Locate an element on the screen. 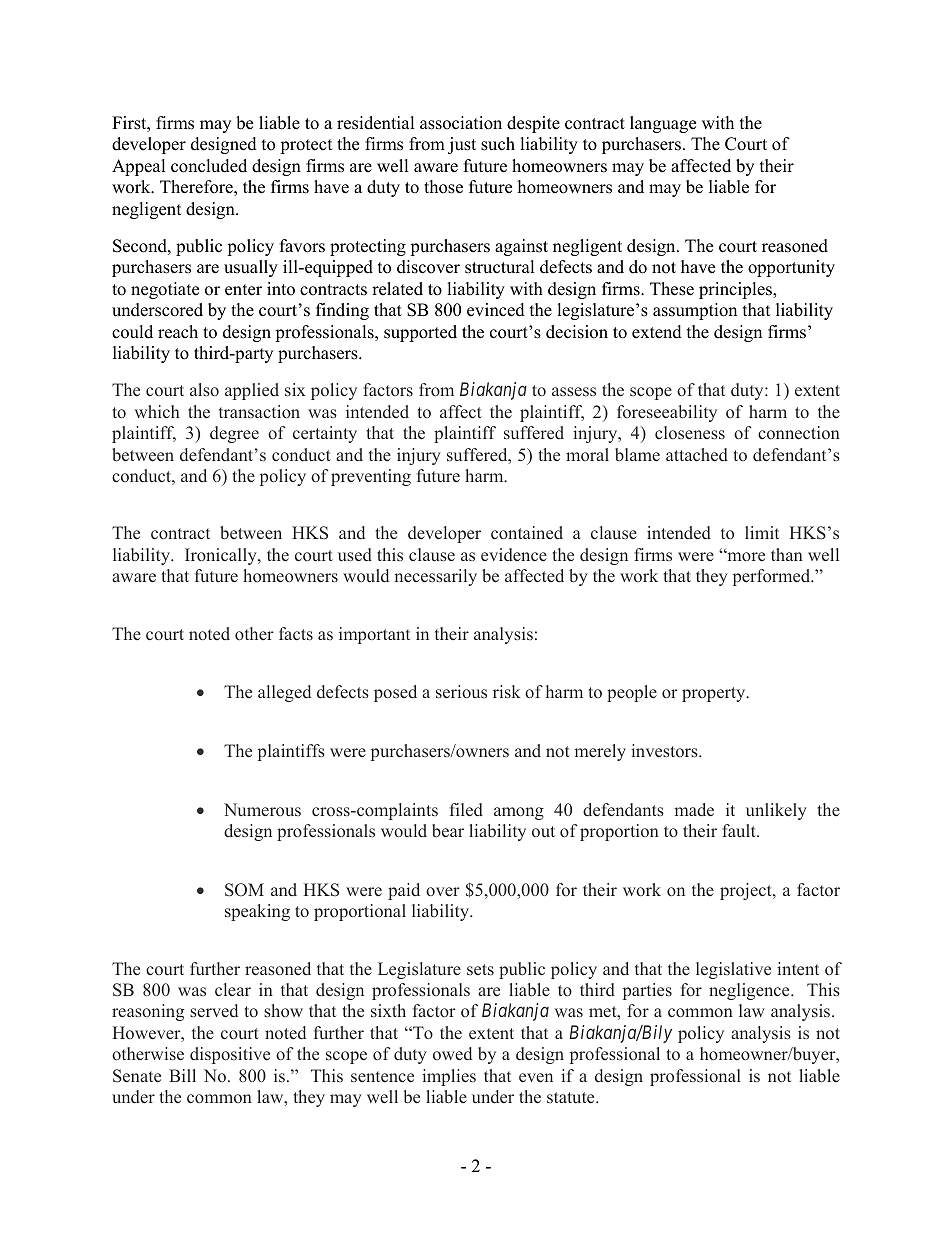 The image size is (952, 1233). implies is located at coordinates (449, 1077).
